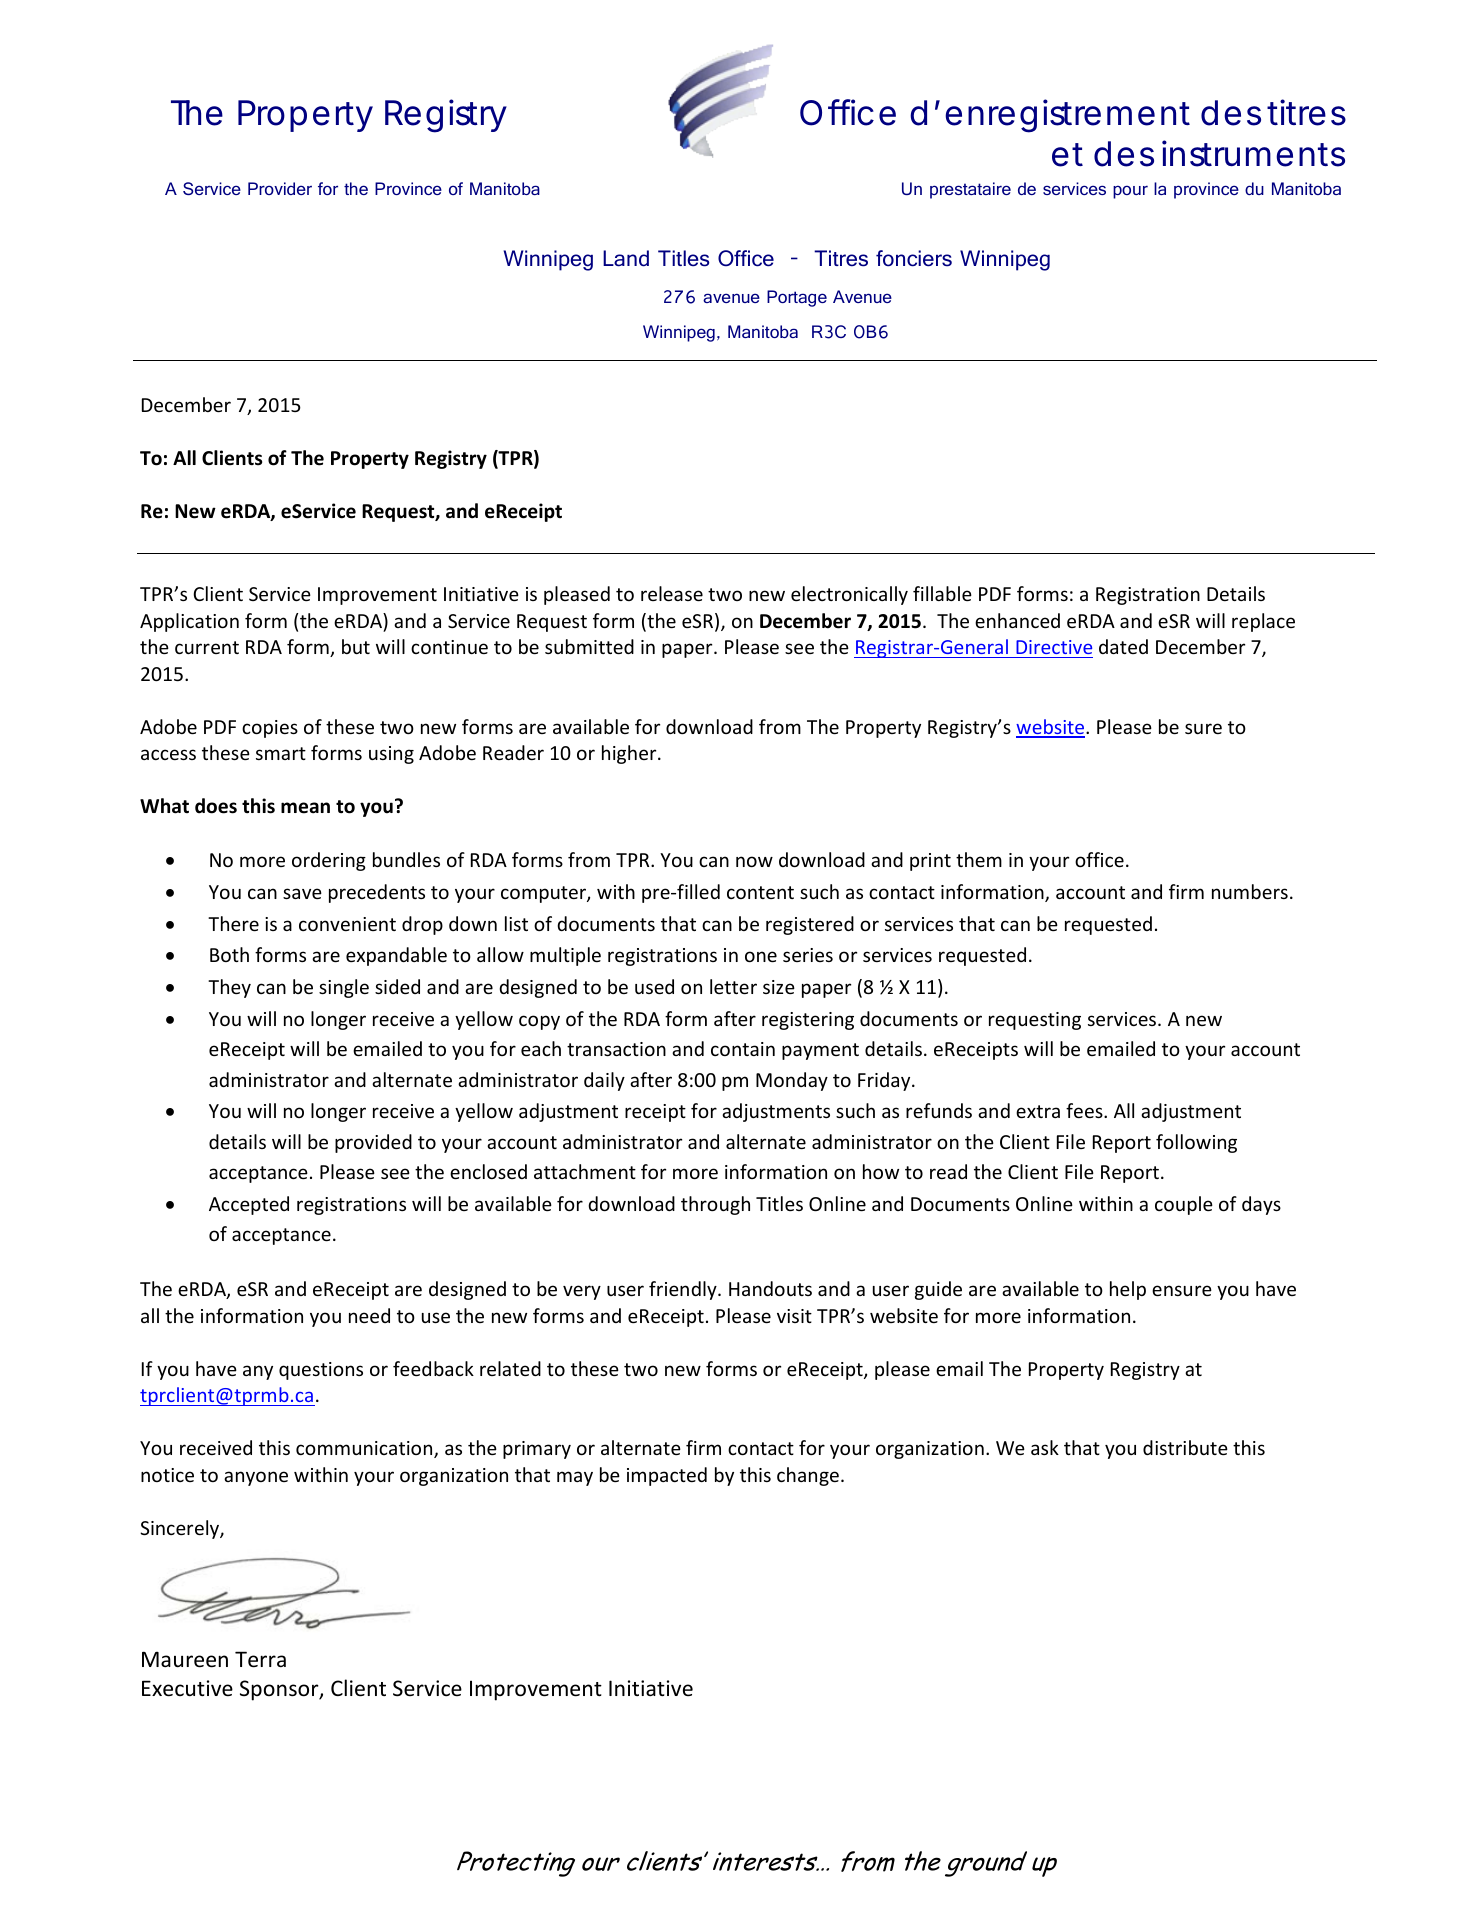 The height and width of the page is (1912, 1477). I want to click on save, so click(302, 893).
